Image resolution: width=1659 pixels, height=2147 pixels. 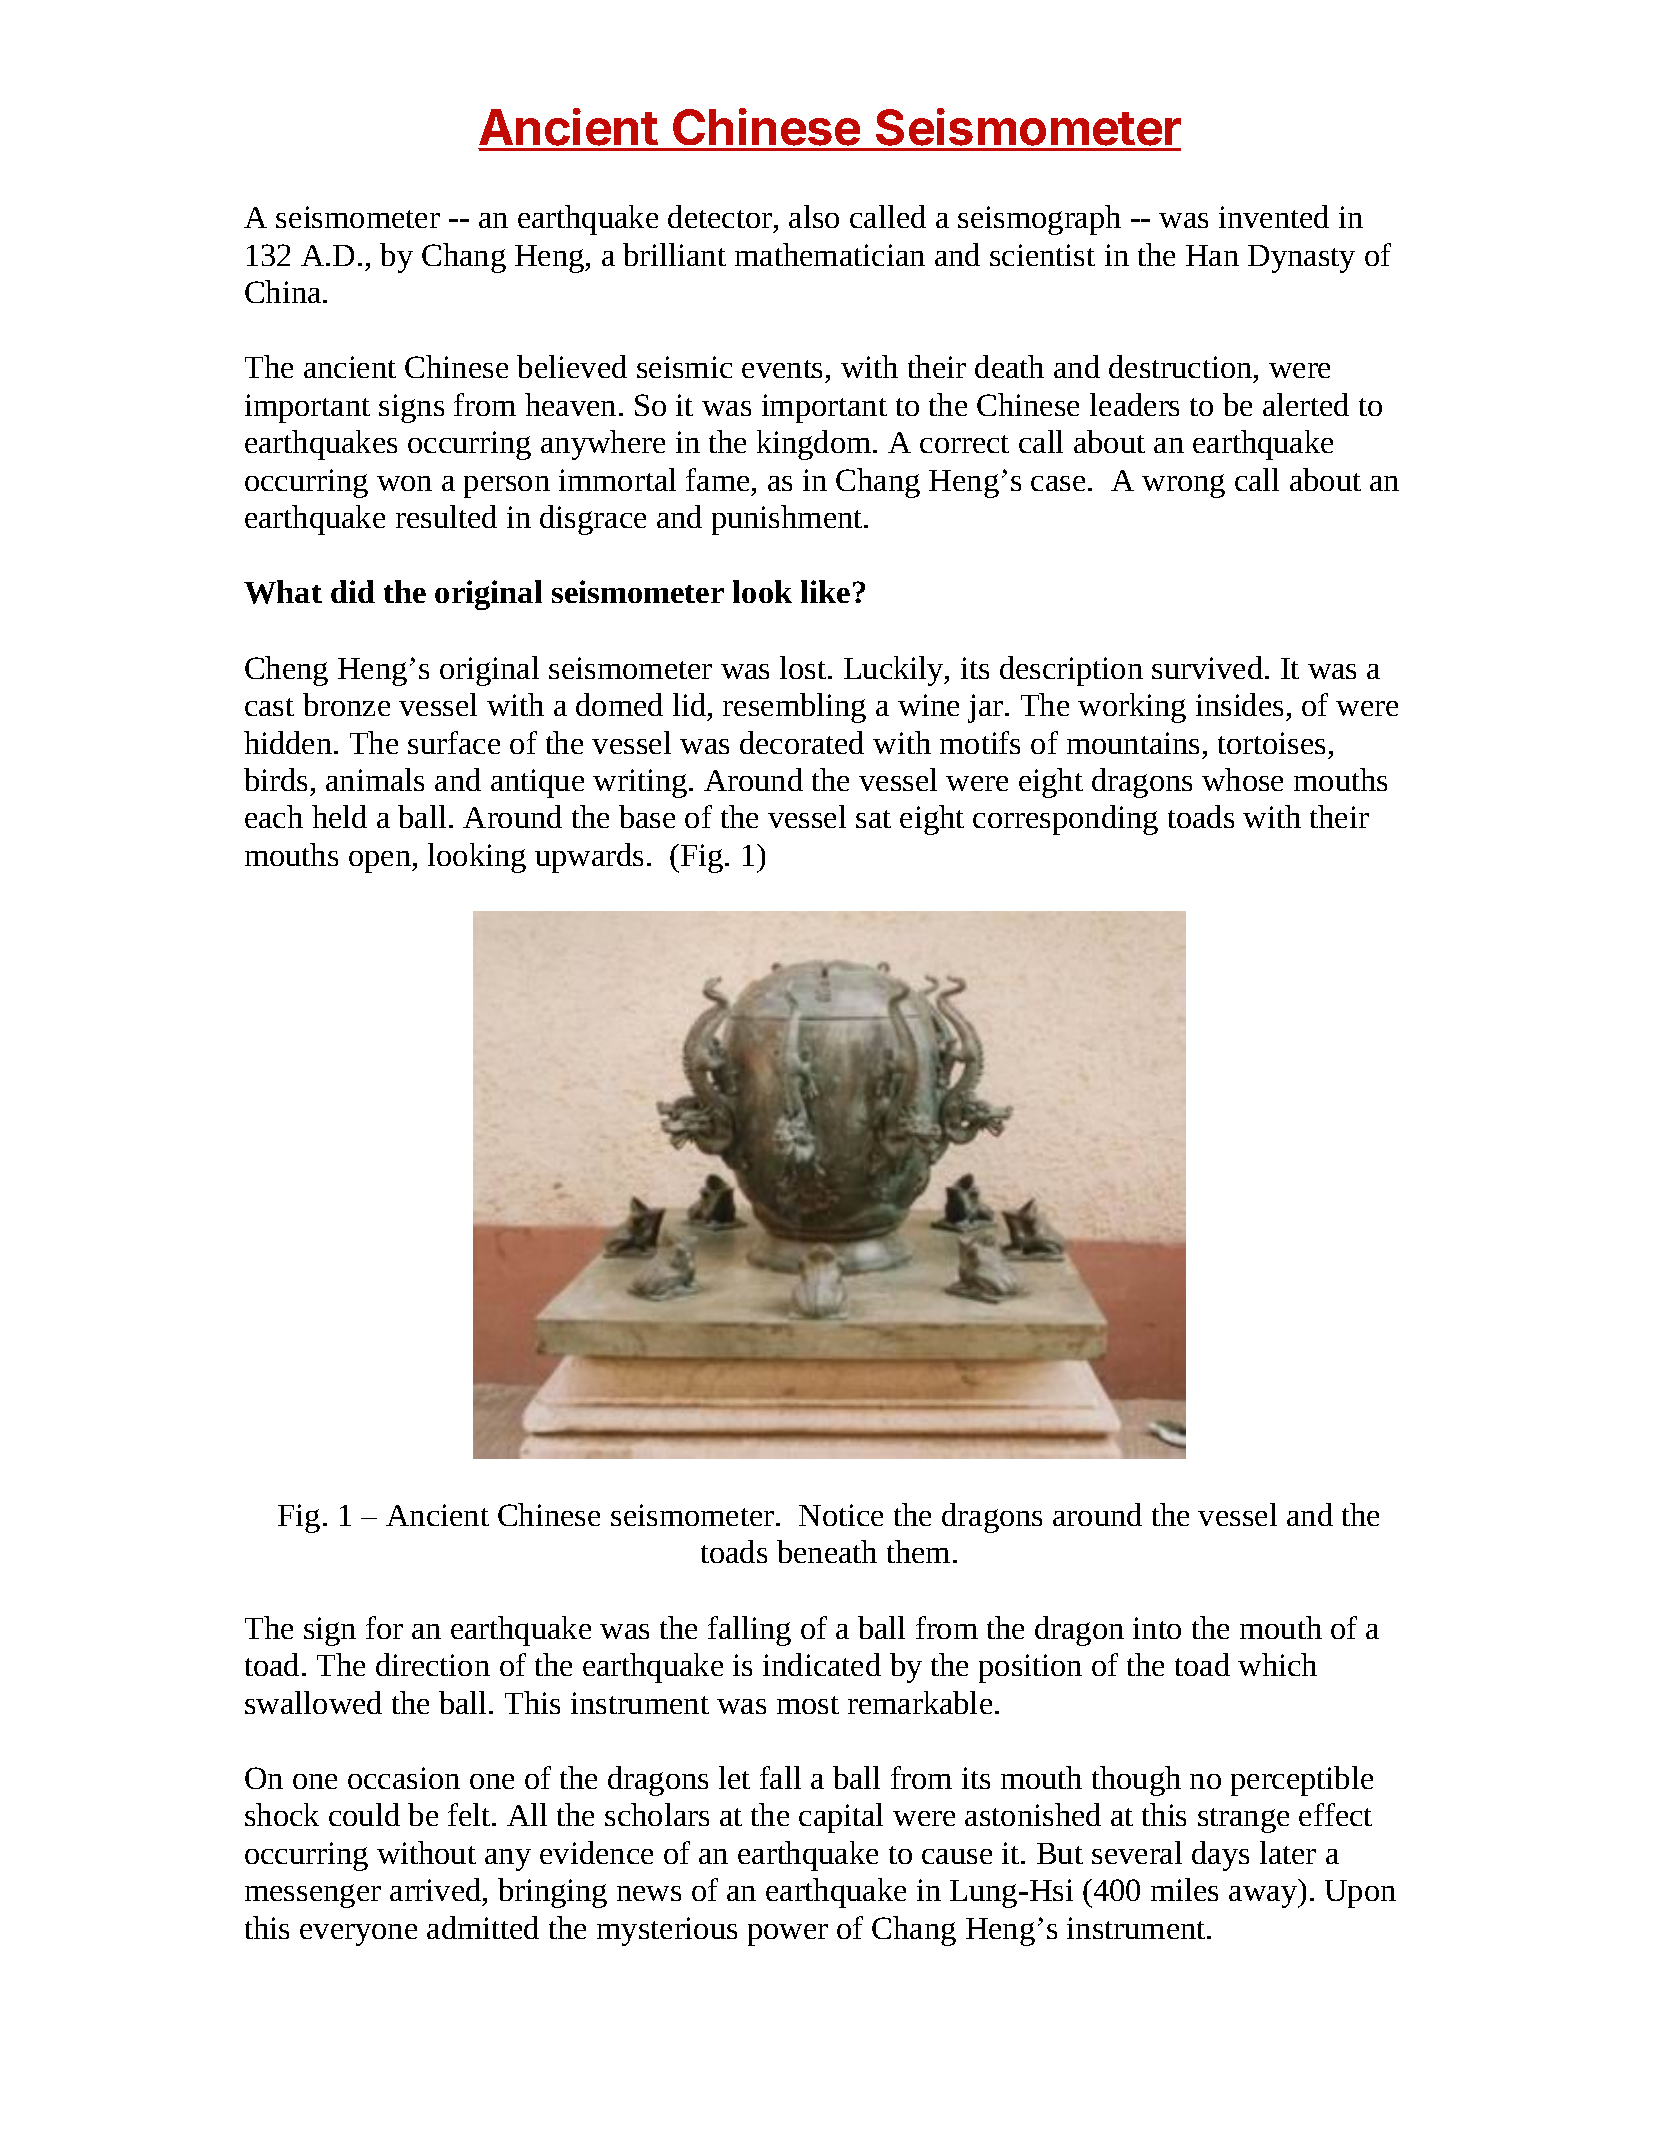 What do you see at coordinates (284, 291) in the screenshot?
I see `China` at bounding box center [284, 291].
